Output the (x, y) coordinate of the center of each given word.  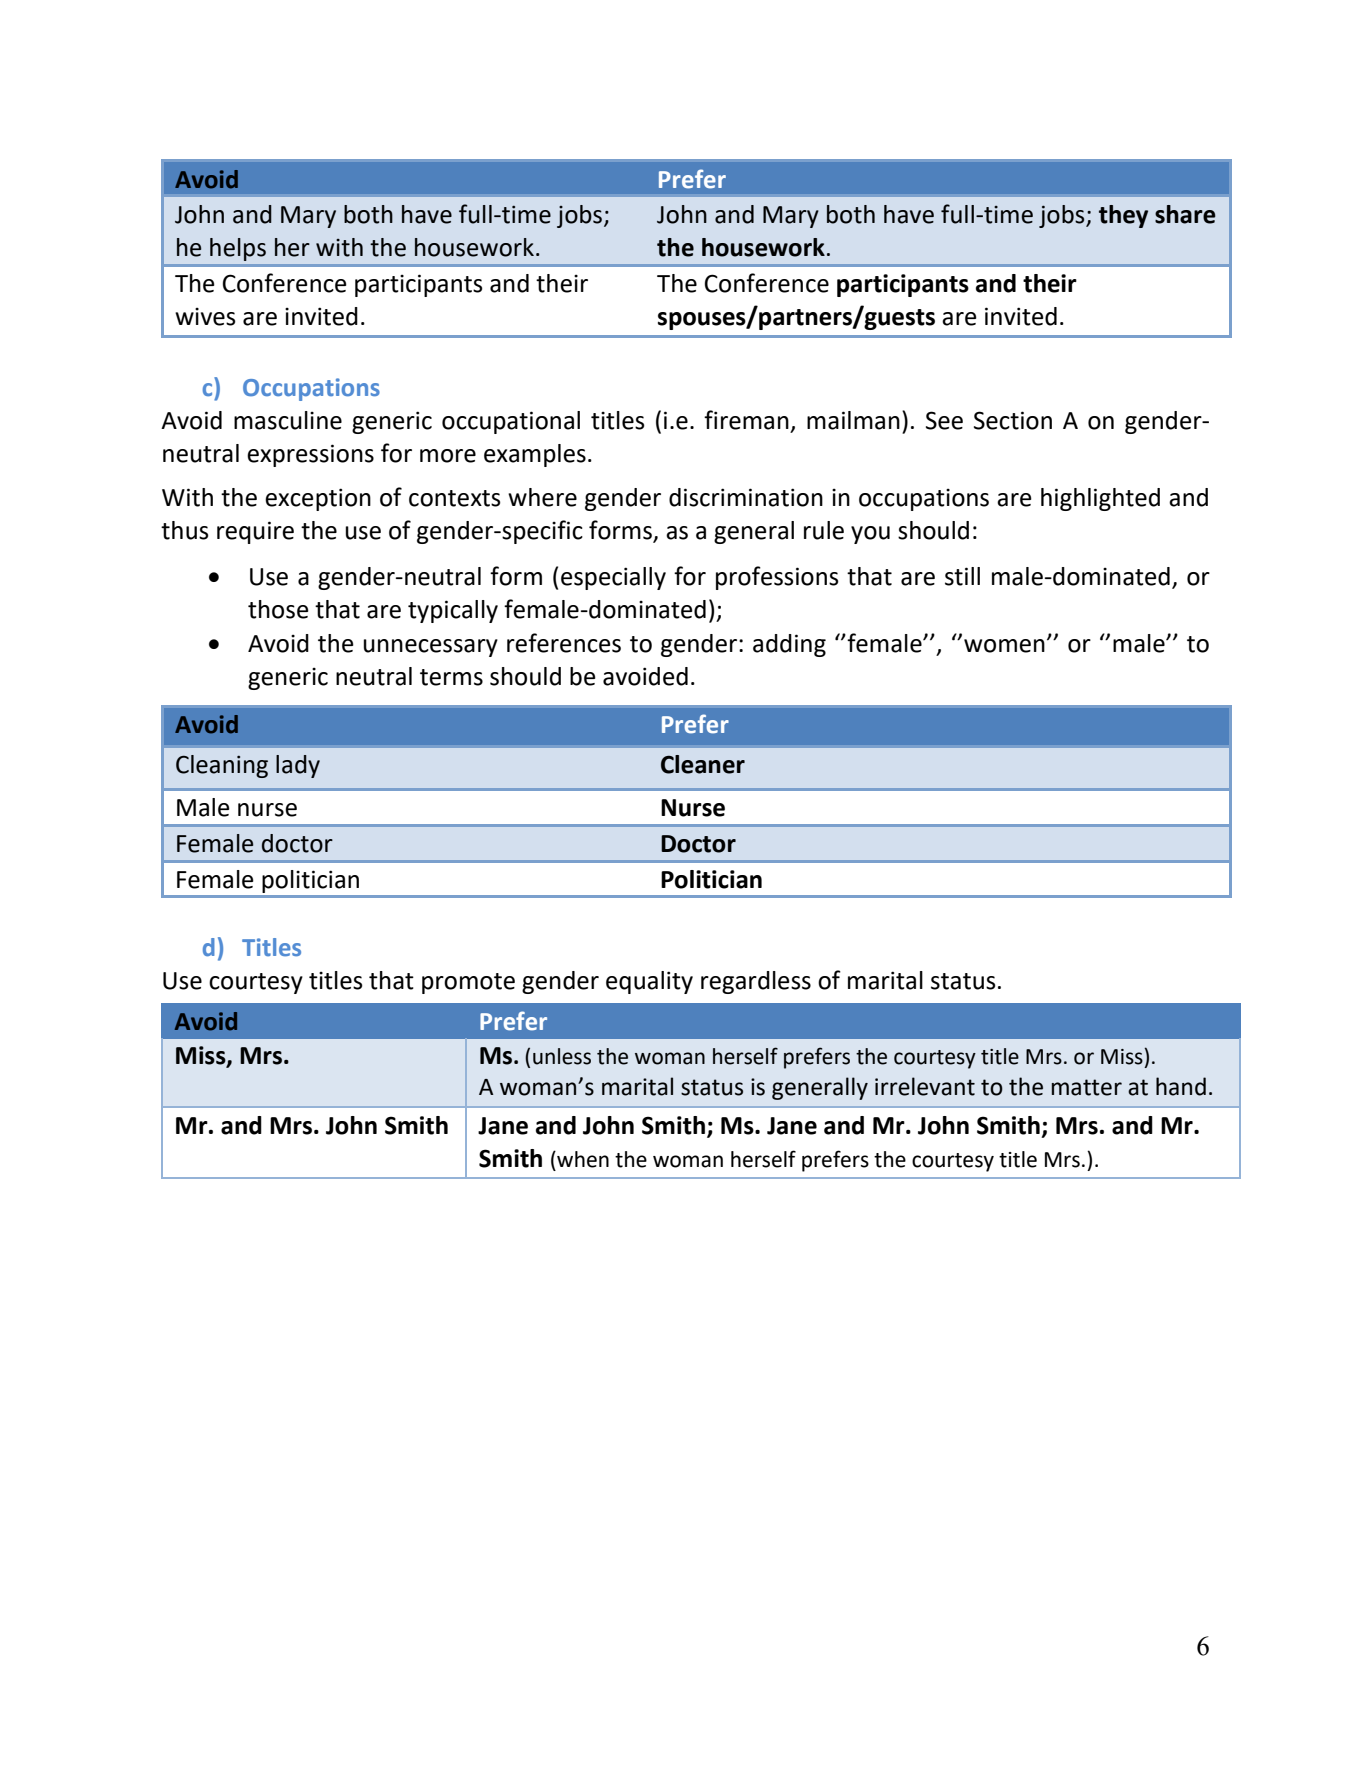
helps (238, 249)
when (582, 1159)
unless (562, 1056)
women (1004, 646)
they (1123, 216)
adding (789, 645)
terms (451, 677)
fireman (746, 420)
